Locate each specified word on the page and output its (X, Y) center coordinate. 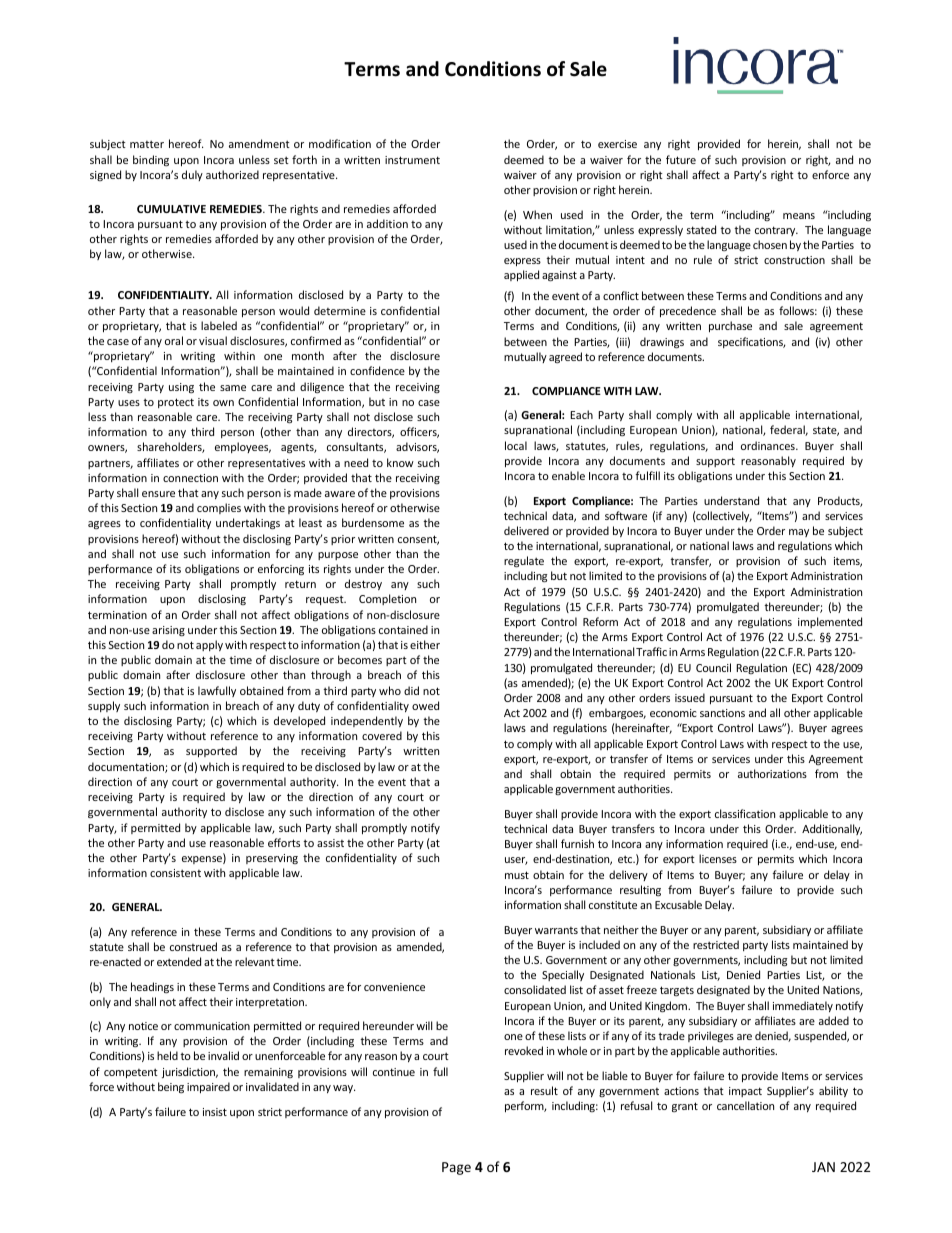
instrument (412, 160)
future (681, 159)
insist (215, 1112)
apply (209, 645)
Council (713, 667)
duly (192, 175)
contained (403, 629)
